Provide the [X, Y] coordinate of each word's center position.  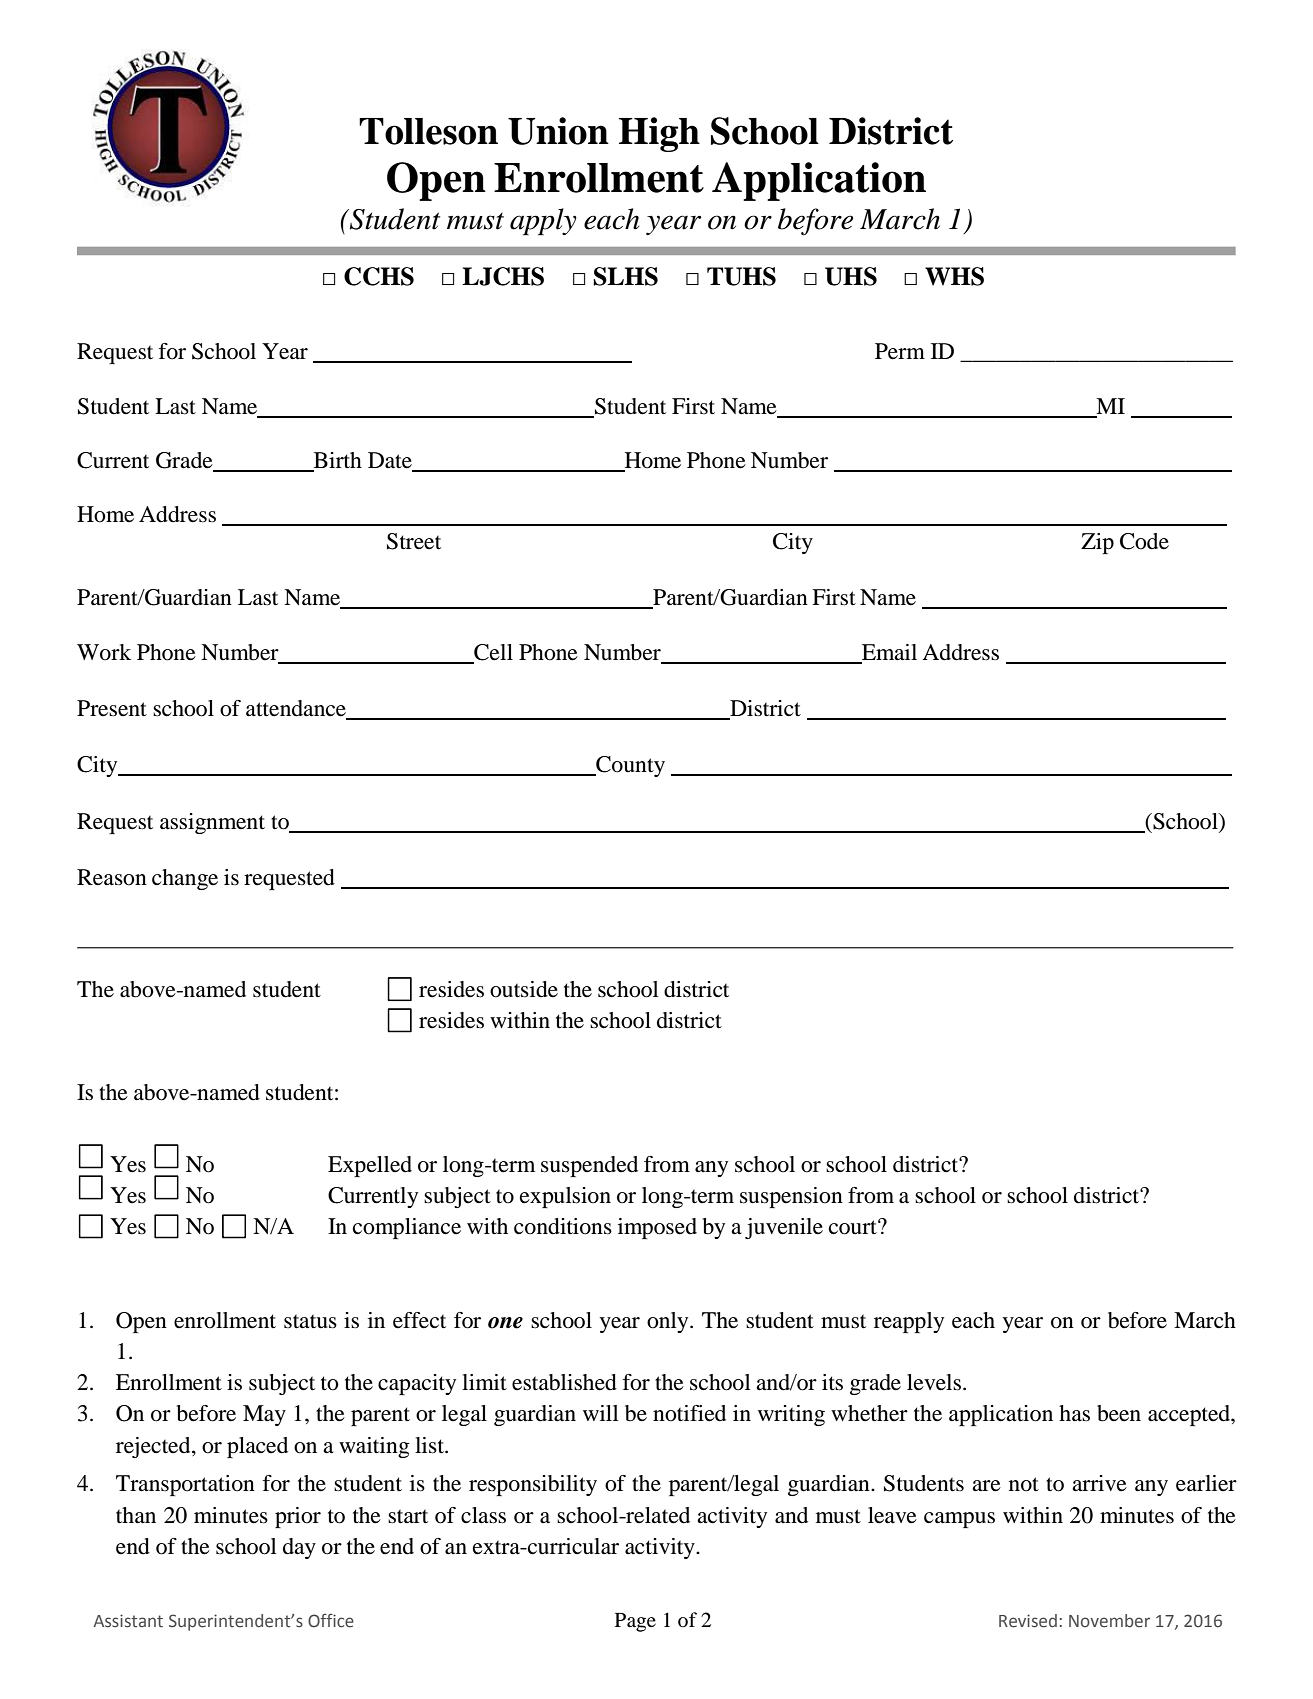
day [299, 1548]
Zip [1097, 543]
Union [558, 131]
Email [889, 652]
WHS [954, 276]
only [669, 1322]
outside [524, 989]
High [659, 134]
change [185, 879]
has [1074, 1413]
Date [390, 460]
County [629, 766]
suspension [791, 1197]
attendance [297, 709]
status [310, 1322]
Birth [338, 460]
